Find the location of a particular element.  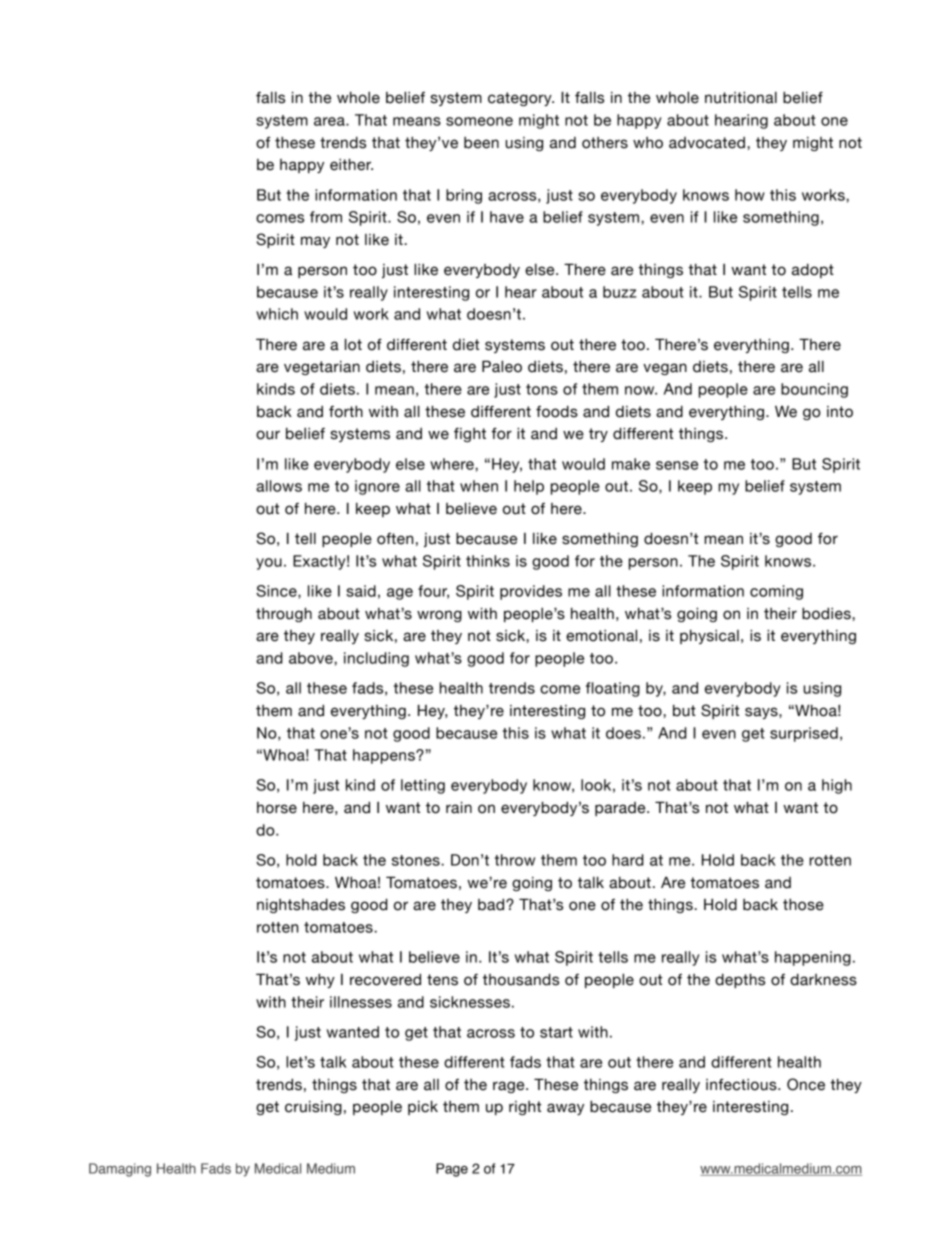

Damaging is located at coordinates (120, 1170).
